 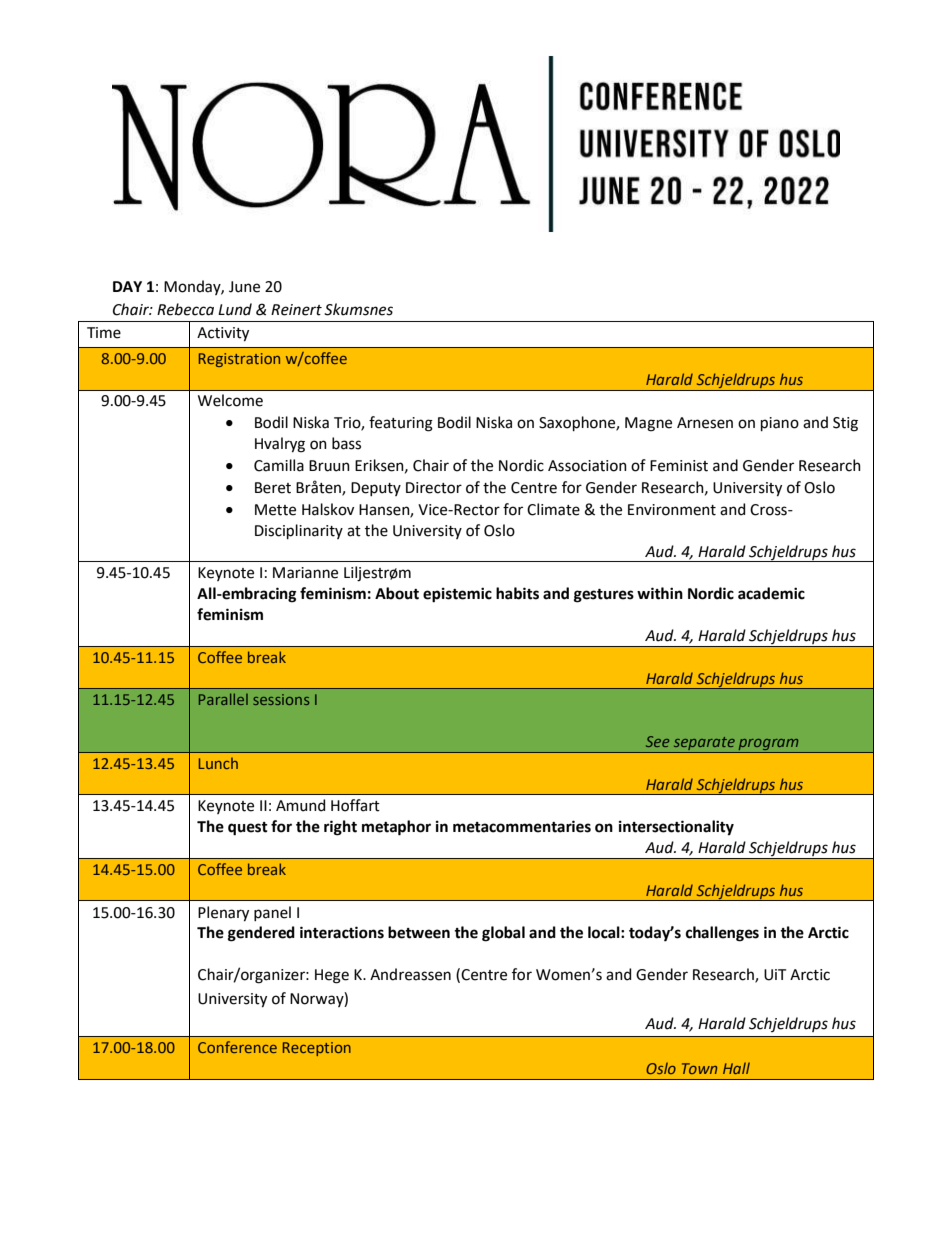 What do you see at coordinates (396, 828) in the page?
I see `metaphor` at bounding box center [396, 828].
